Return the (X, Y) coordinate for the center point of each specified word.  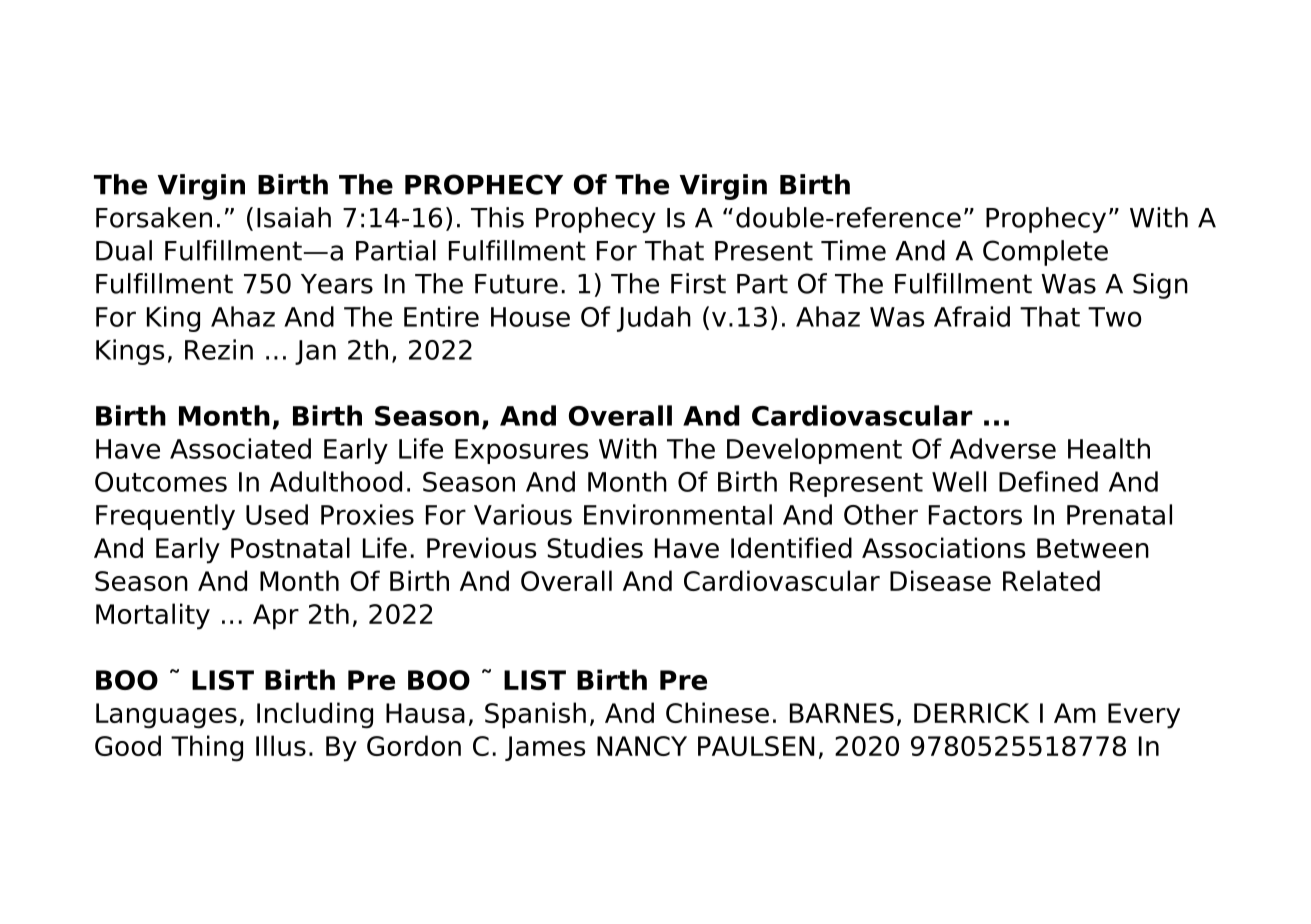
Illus (281, 745)
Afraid (972, 316)
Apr (276, 617)
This (497, 217)
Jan (315, 352)
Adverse (1003, 448)
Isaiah (294, 217)
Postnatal (290, 547)
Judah (654, 319)
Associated (240, 448)
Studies (595, 547)
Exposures (522, 451)
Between (1093, 548)
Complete (1045, 253)
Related (1051, 580)
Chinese (717, 712)
